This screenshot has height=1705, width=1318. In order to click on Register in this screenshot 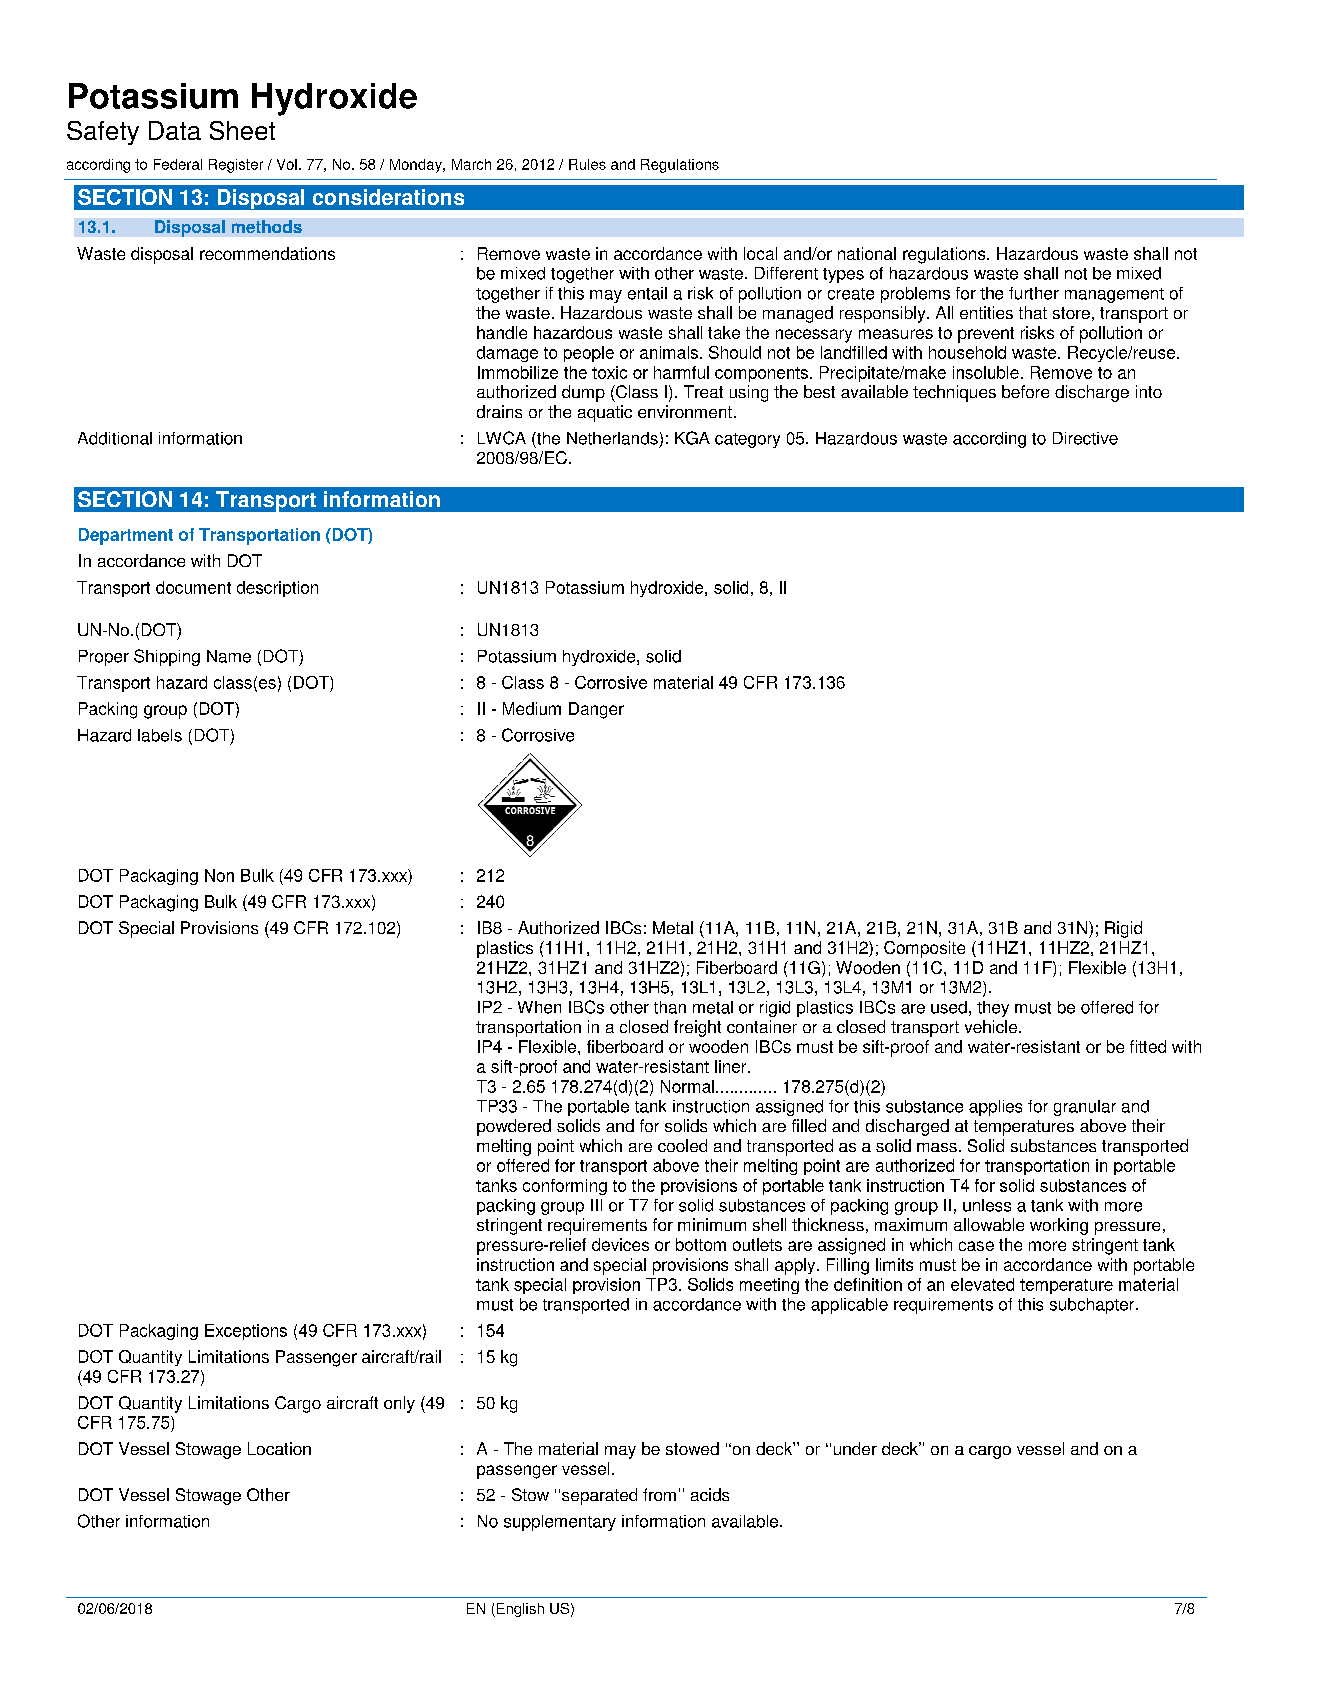, I will do `click(236, 166)`.
